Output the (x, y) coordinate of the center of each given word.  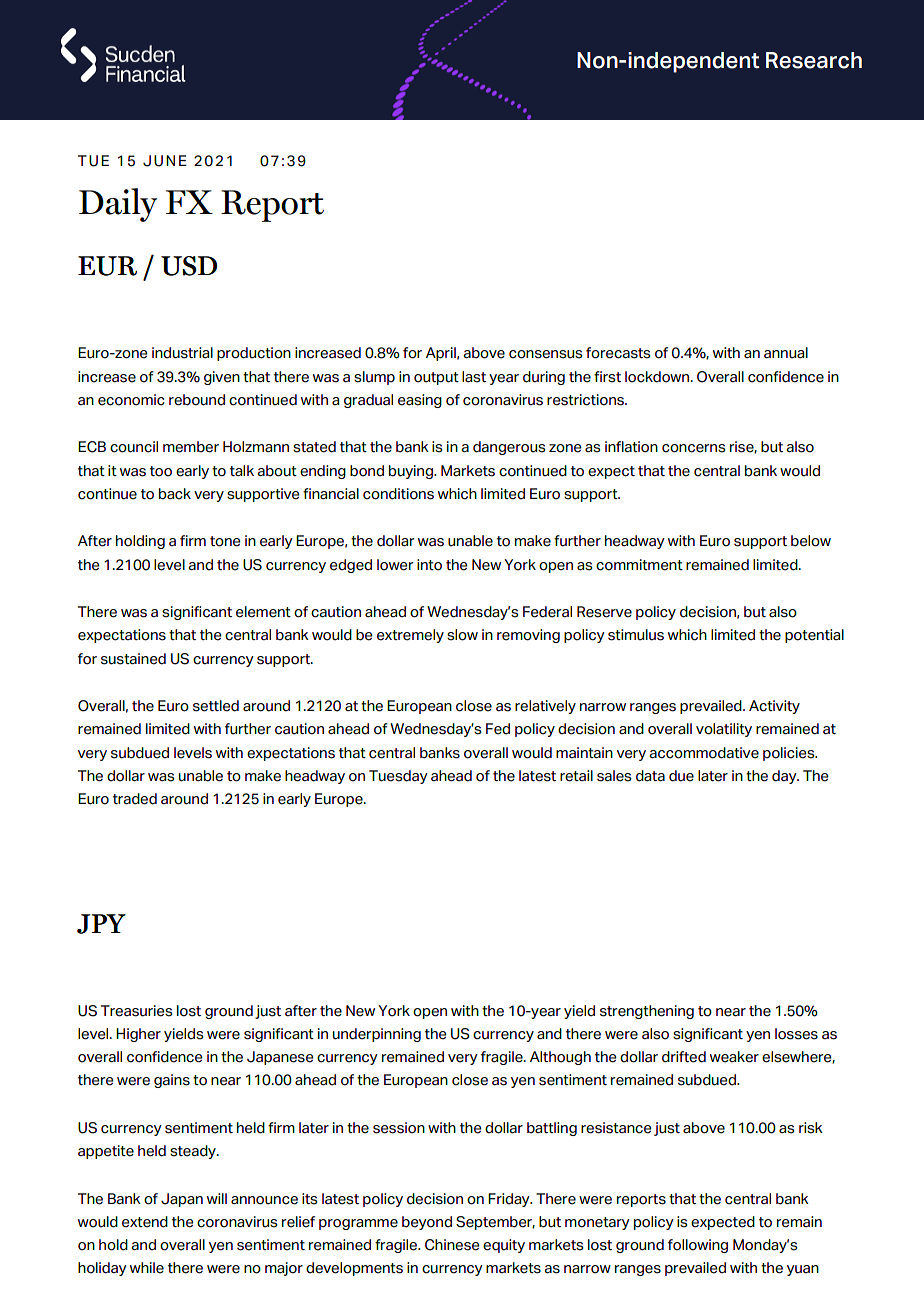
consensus (545, 354)
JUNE (165, 161)
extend (145, 1222)
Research (814, 60)
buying (412, 472)
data (650, 776)
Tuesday (398, 777)
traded (135, 799)
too (161, 471)
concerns (693, 448)
